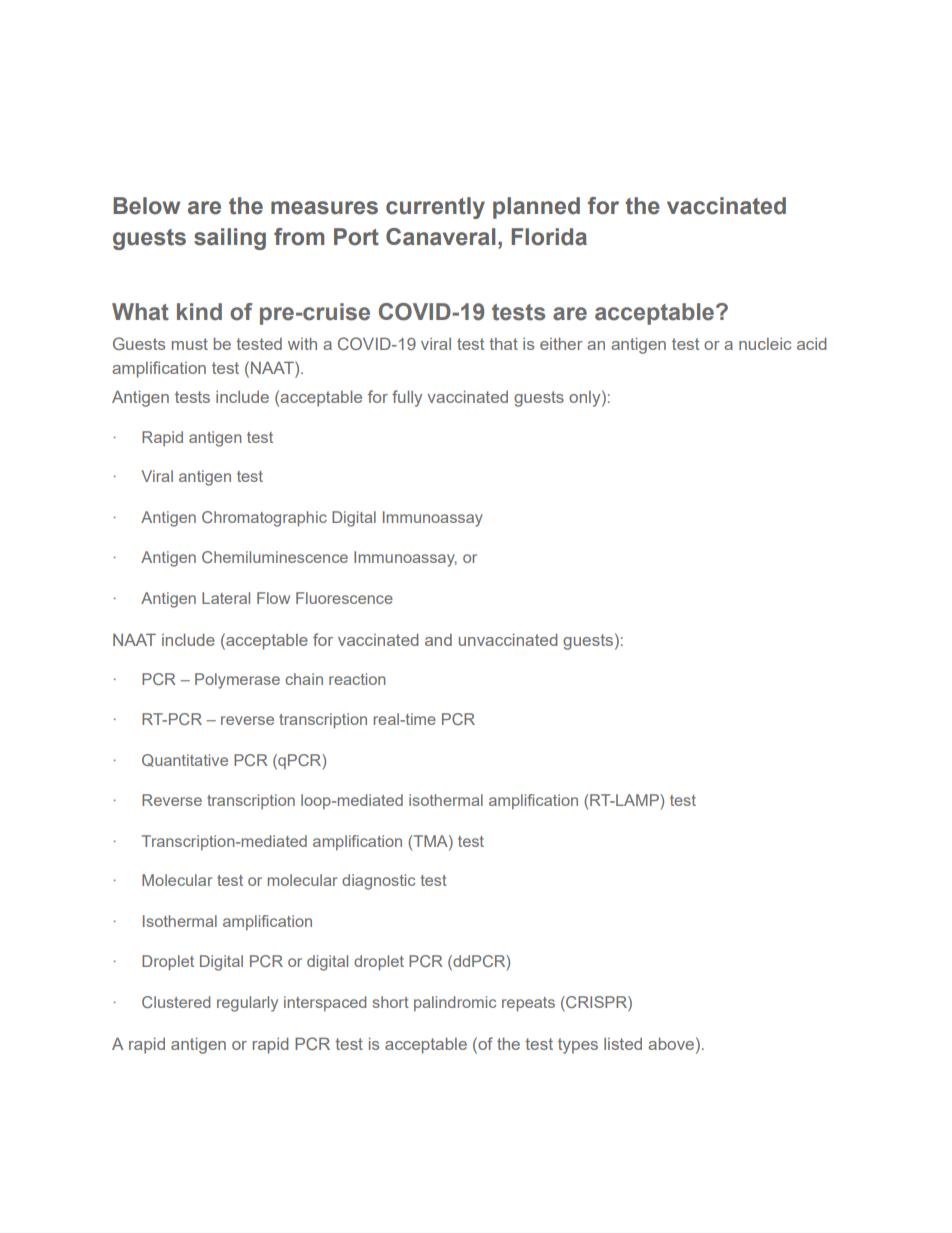 The height and width of the screenshot is (1233, 952). Describe the element at coordinates (440, 237) in the screenshot. I see `Canaveral` at that location.
